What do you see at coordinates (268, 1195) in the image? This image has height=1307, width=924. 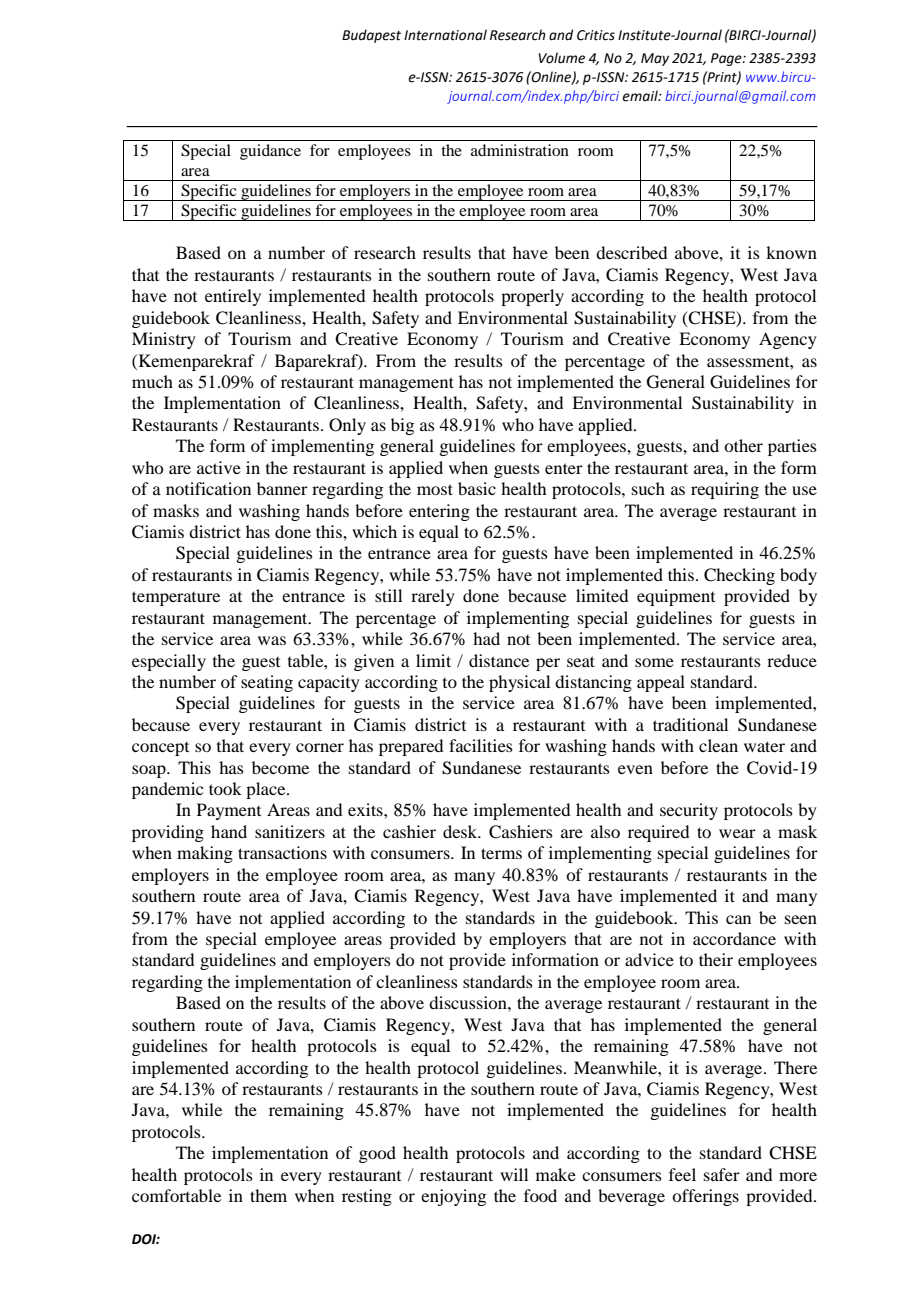 I see `them` at bounding box center [268, 1195].
